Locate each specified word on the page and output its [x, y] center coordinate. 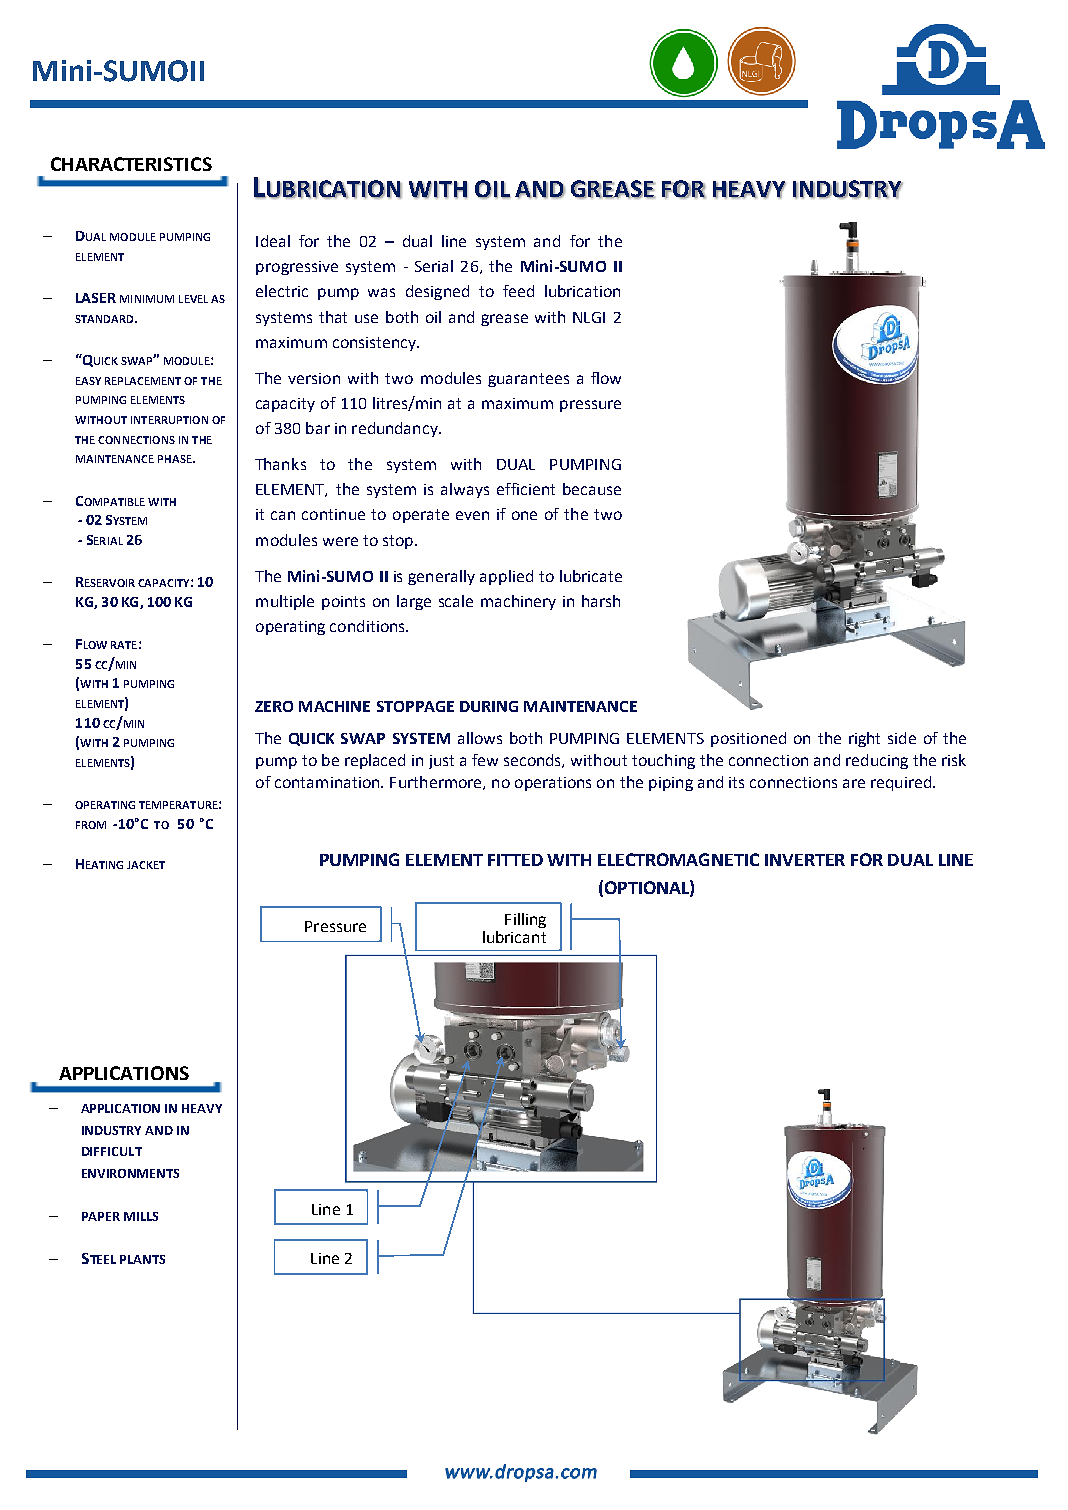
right [864, 739]
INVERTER [805, 860]
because [592, 489]
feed [518, 291]
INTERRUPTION [169, 420]
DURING [489, 706]
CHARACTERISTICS [131, 164]
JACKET [146, 865]
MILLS [141, 1216]
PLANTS [142, 1259]
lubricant [514, 937]
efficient [526, 489]
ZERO [274, 706]
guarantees [528, 380]
